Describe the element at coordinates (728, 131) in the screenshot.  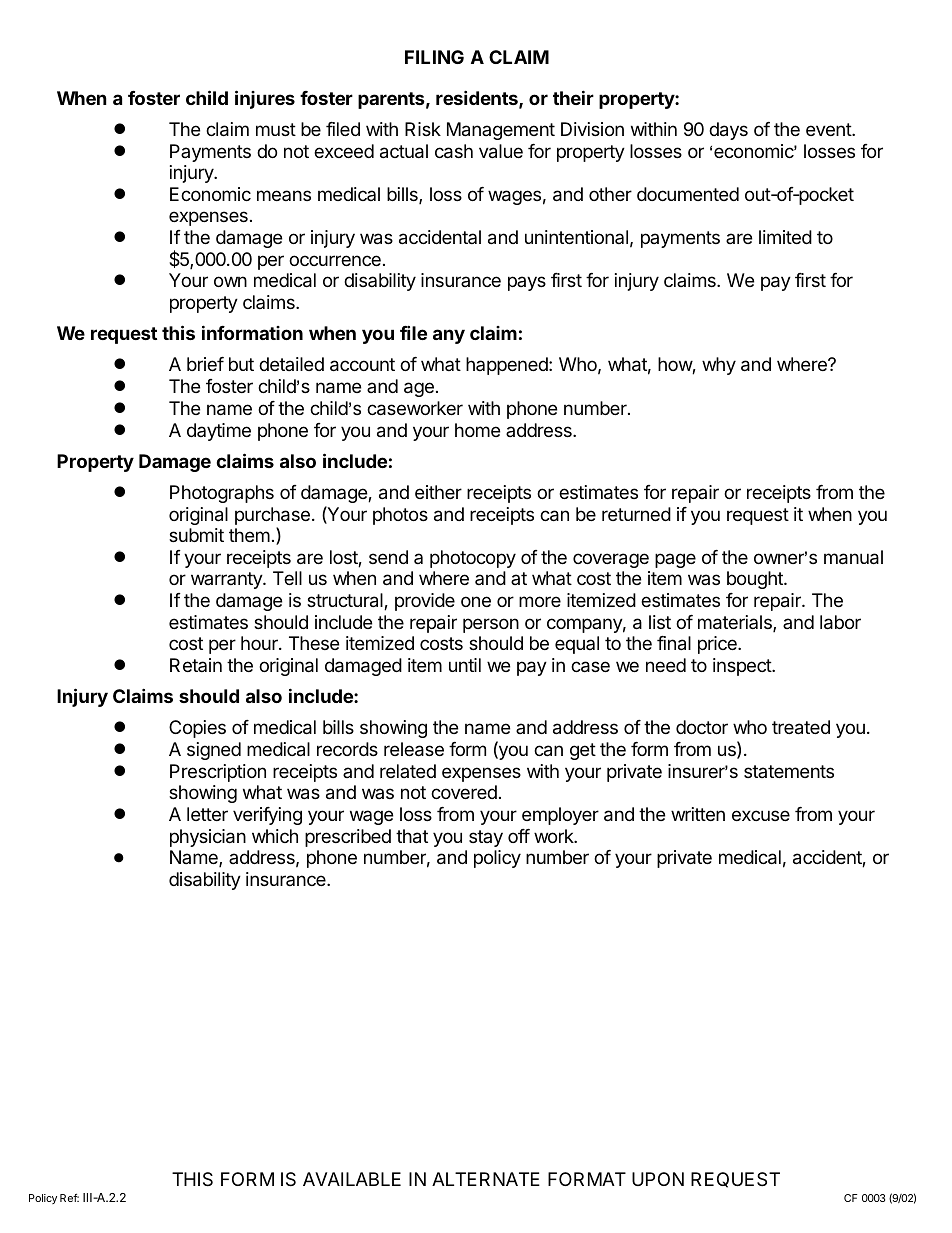
I see `days` at that location.
